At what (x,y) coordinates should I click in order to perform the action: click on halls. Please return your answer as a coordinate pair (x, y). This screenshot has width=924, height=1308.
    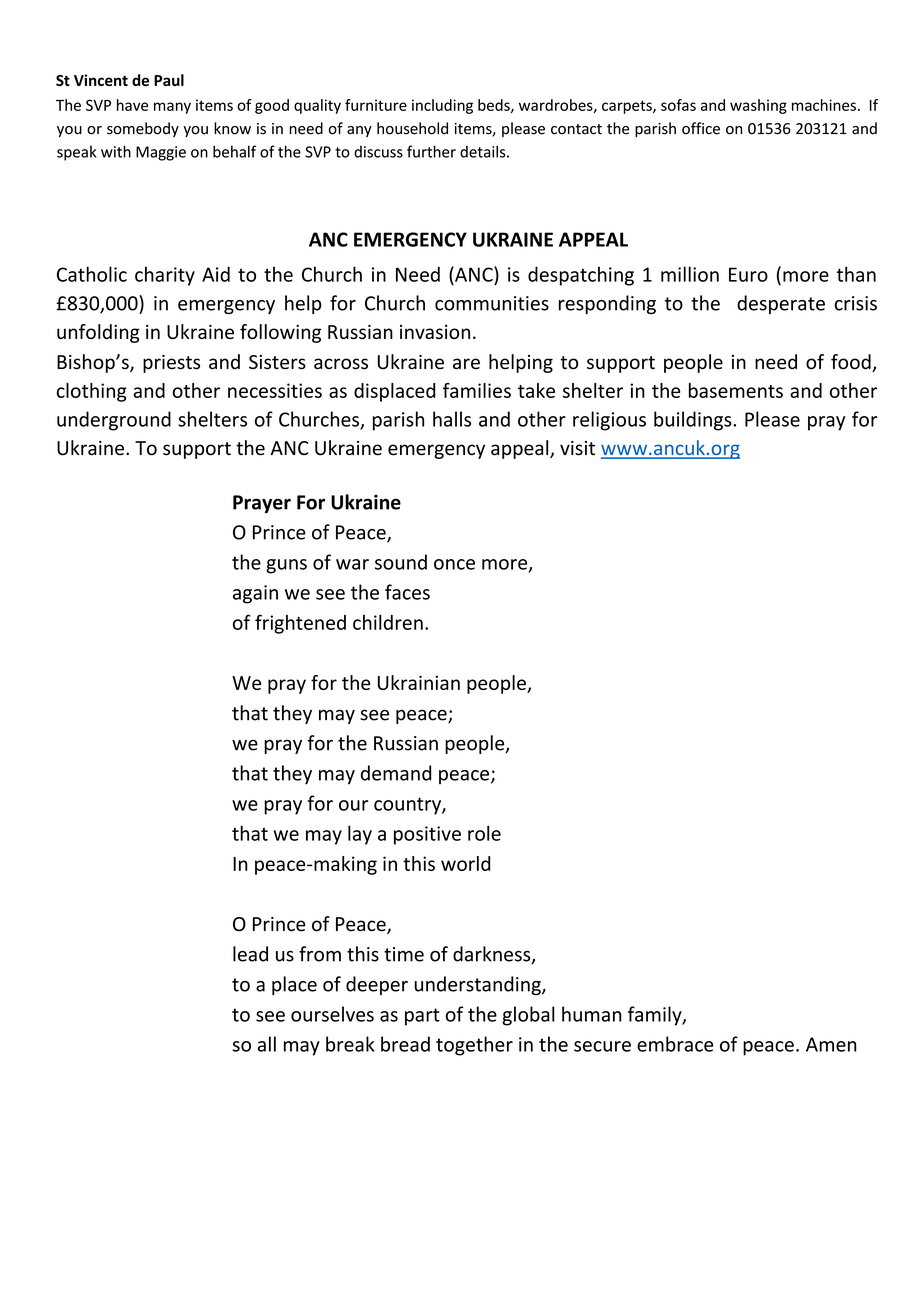
    Looking at the image, I should click on (452, 419).
